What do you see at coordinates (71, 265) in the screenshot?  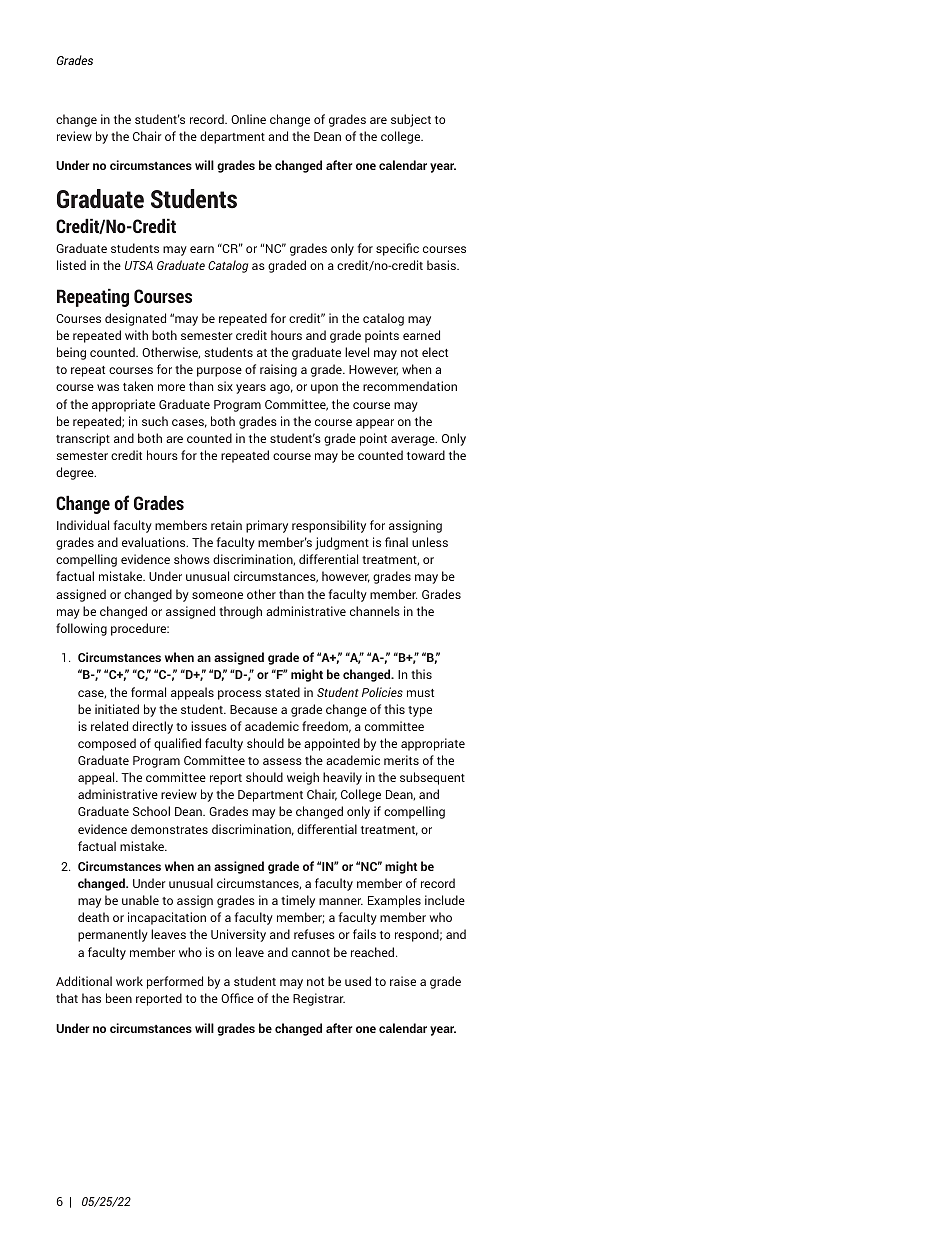 I see `listed` at bounding box center [71, 265].
